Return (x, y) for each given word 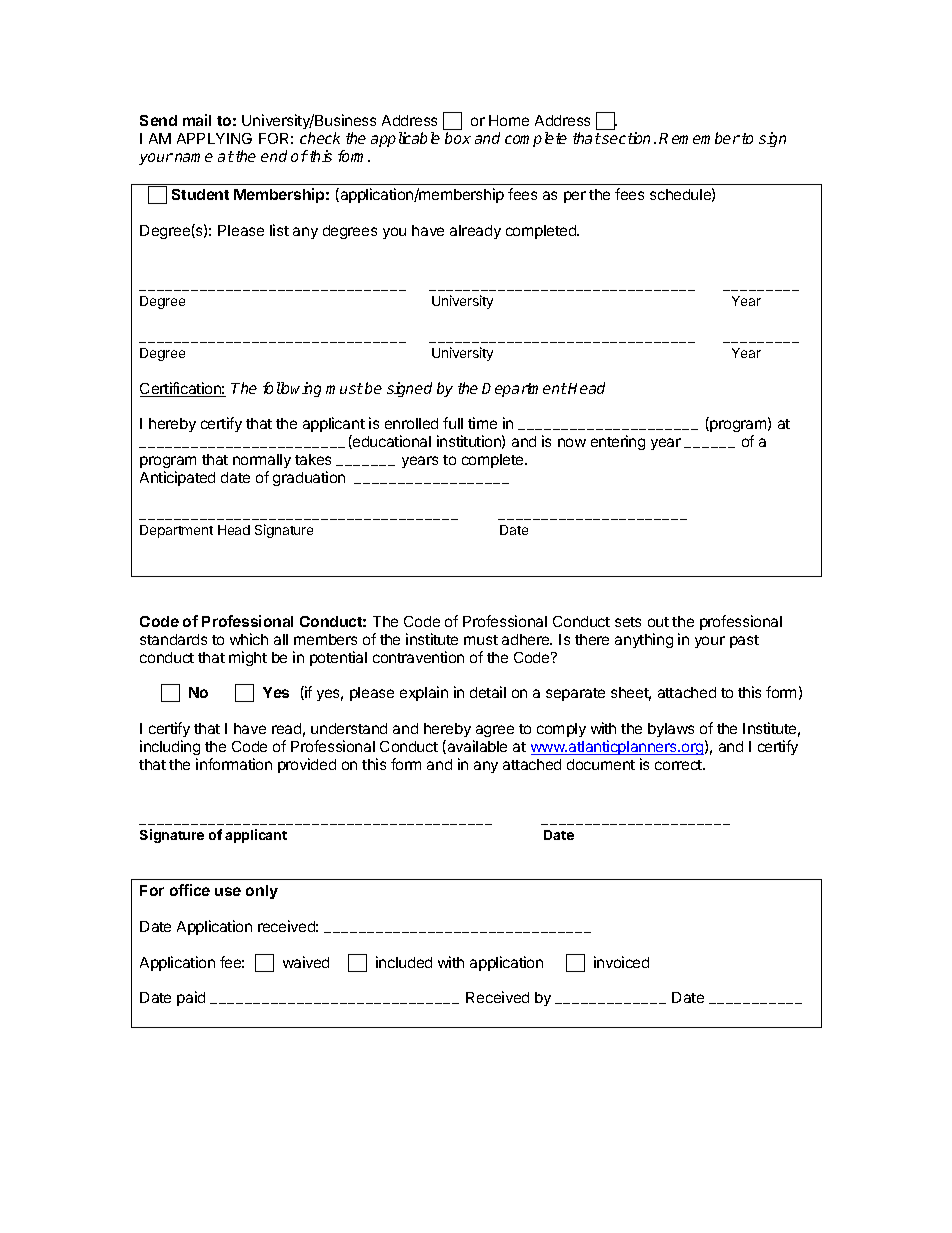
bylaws (671, 730)
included (404, 962)
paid (191, 998)
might (248, 658)
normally (262, 461)
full (453, 423)
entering (618, 442)
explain (424, 693)
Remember (699, 138)
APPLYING (214, 138)
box (458, 138)
